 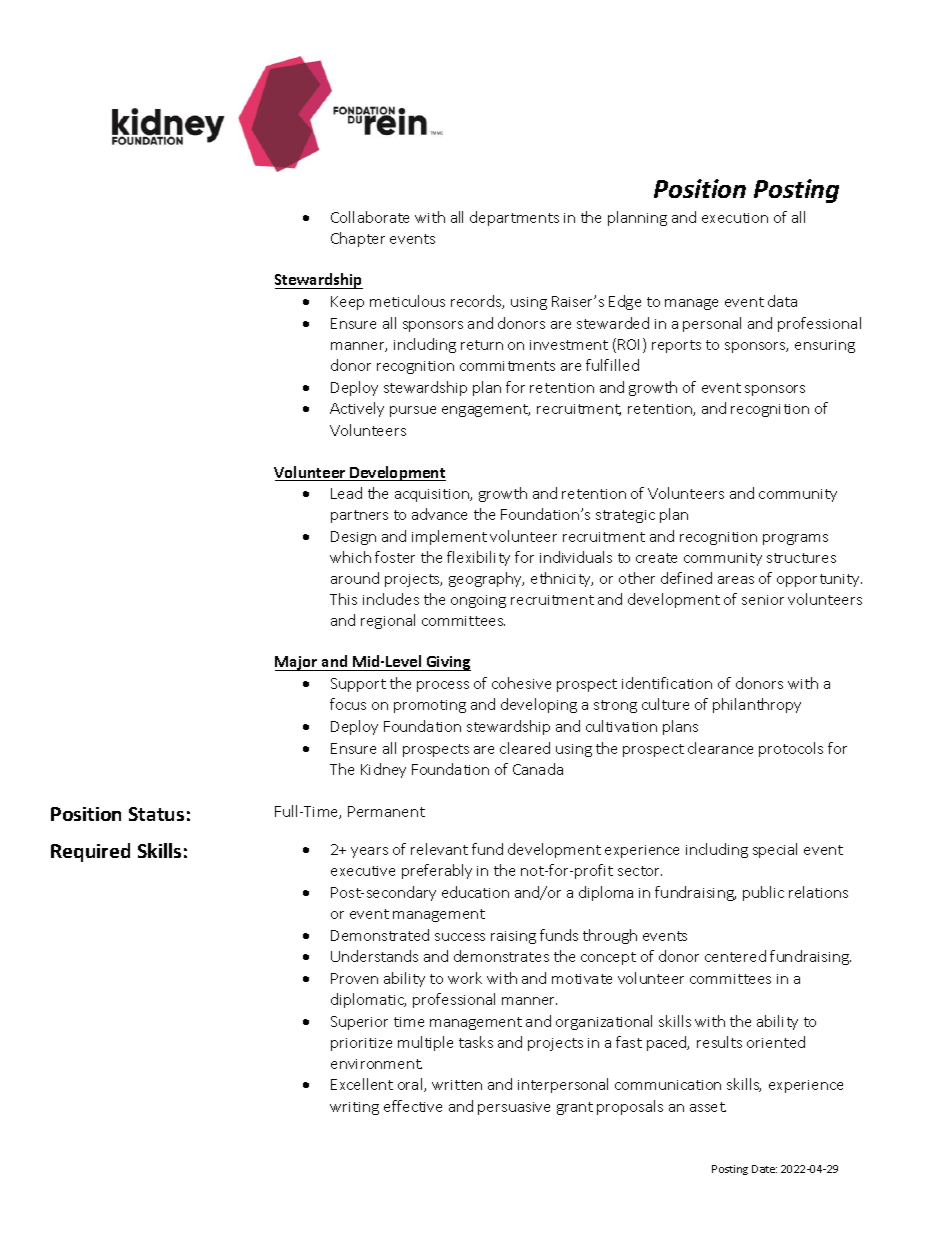 What do you see at coordinates (443, 686) in the document?
I see `process` at bounding box center [443, 686].
